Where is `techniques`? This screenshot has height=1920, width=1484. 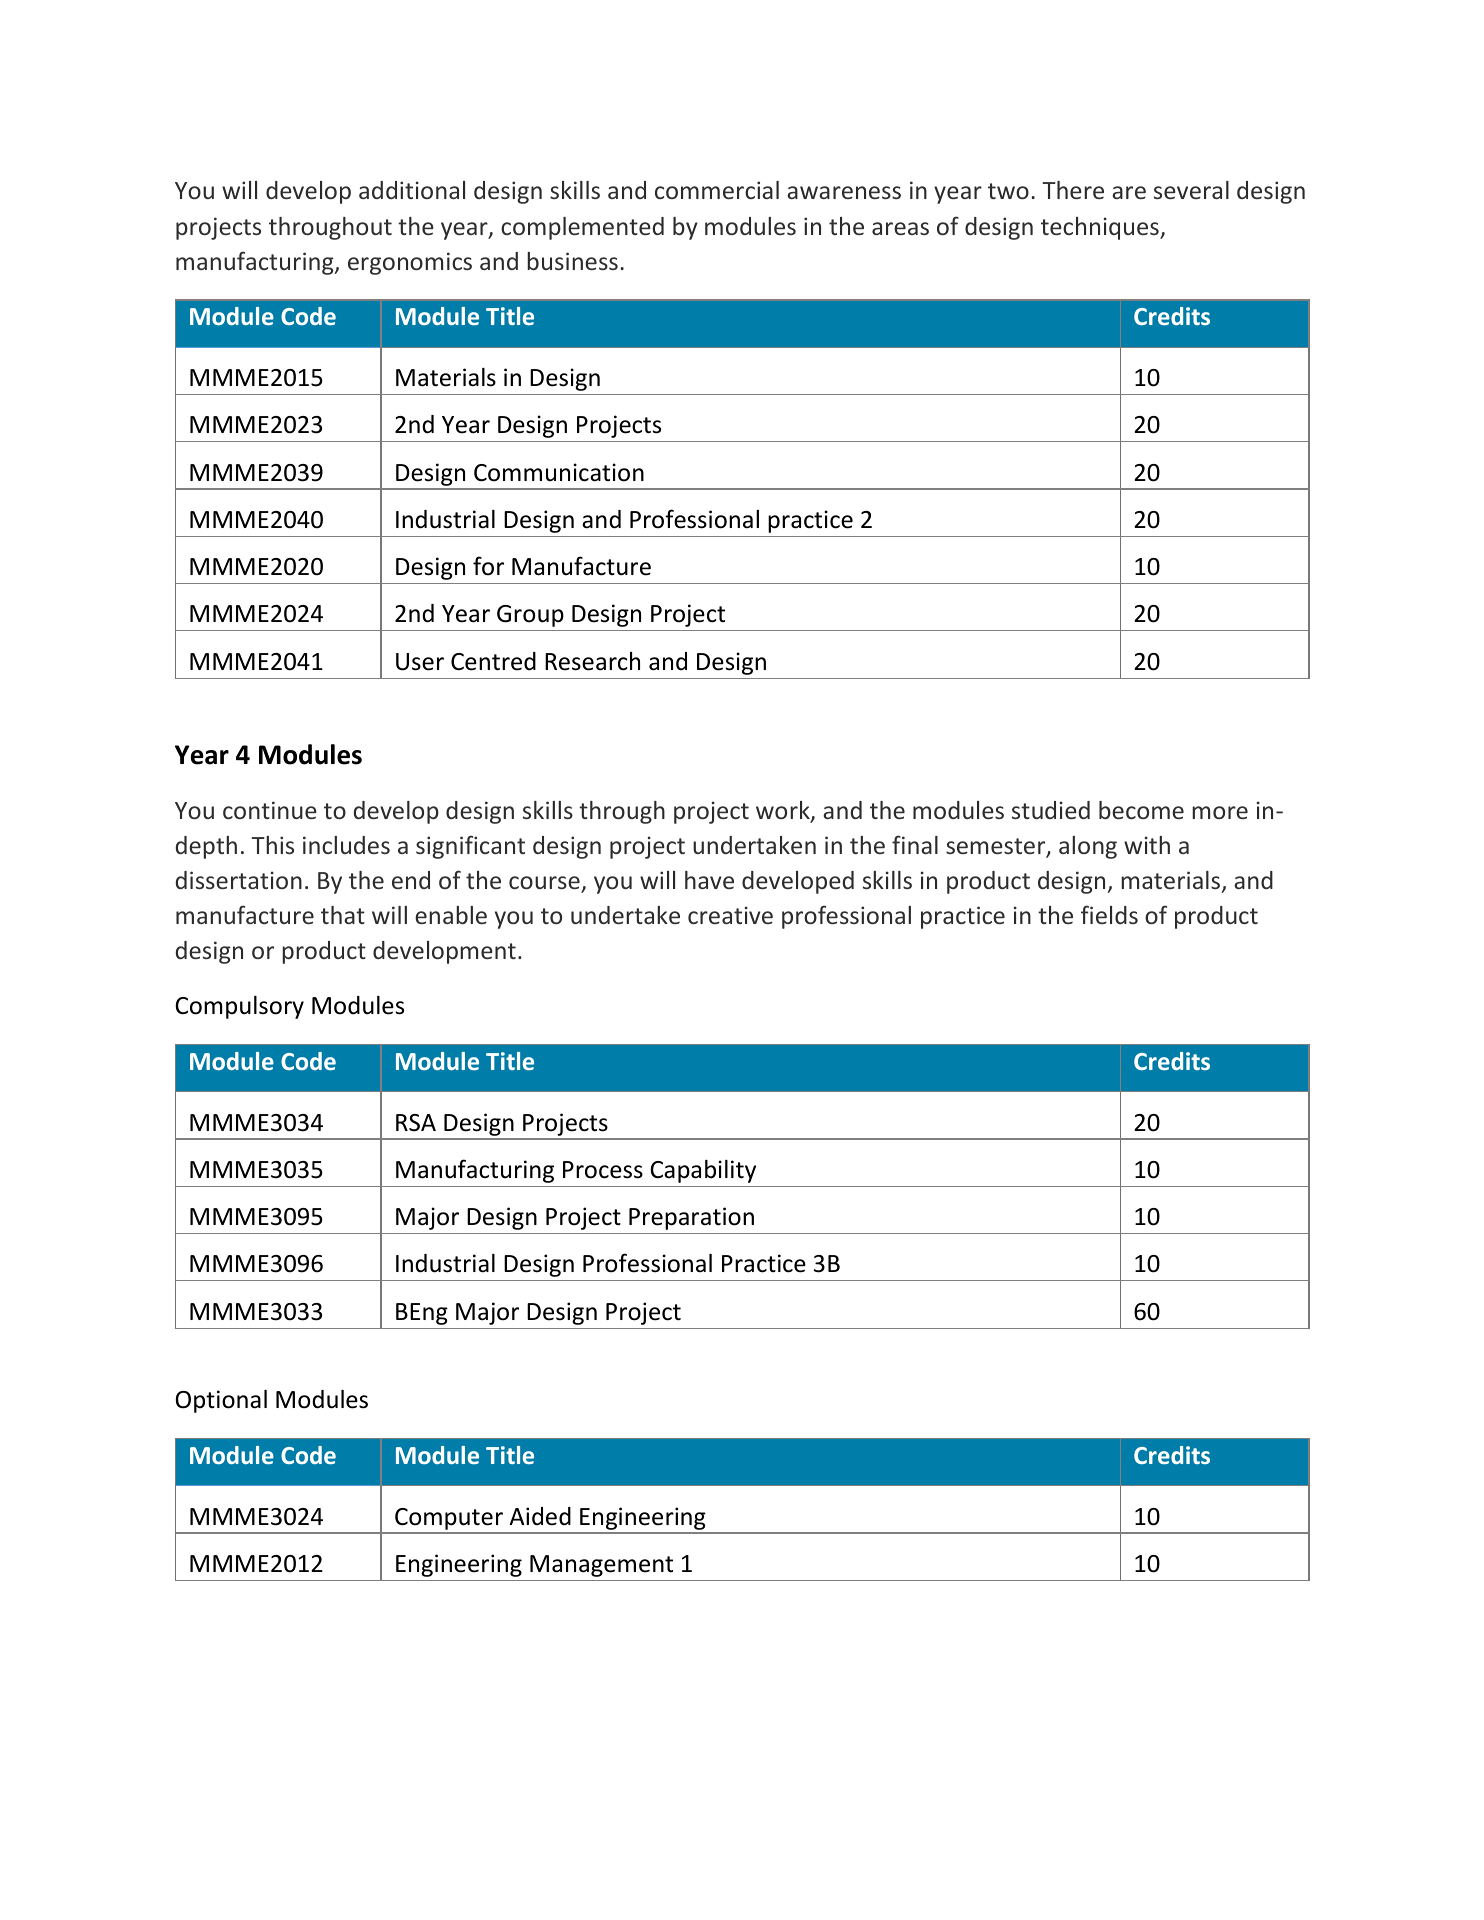
techniques is located at coordinates (1101, 228).
